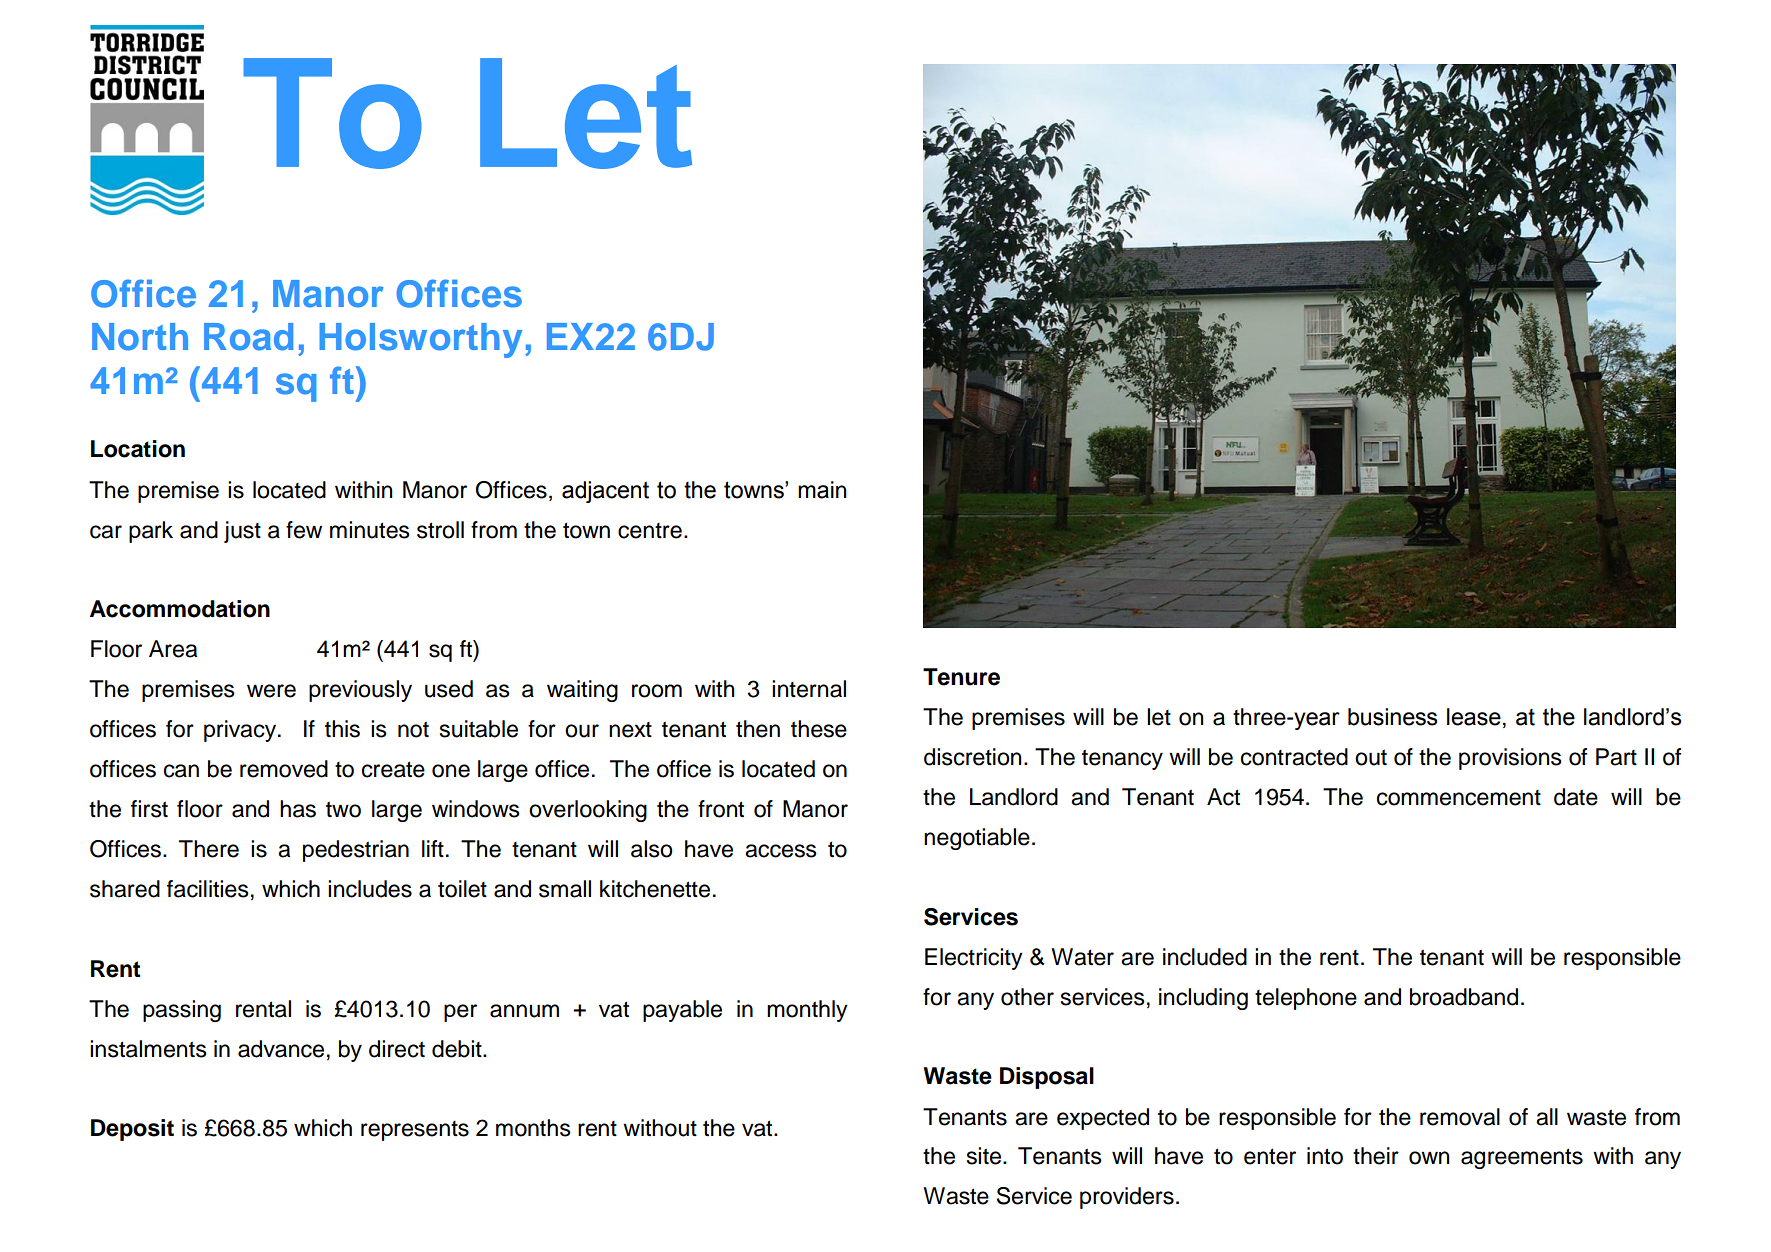 This page has width=1771, height=1252. What do you see at coordinates (1376, 1156) in the page?
I see `their` at bounding box center [1376, 1156].
